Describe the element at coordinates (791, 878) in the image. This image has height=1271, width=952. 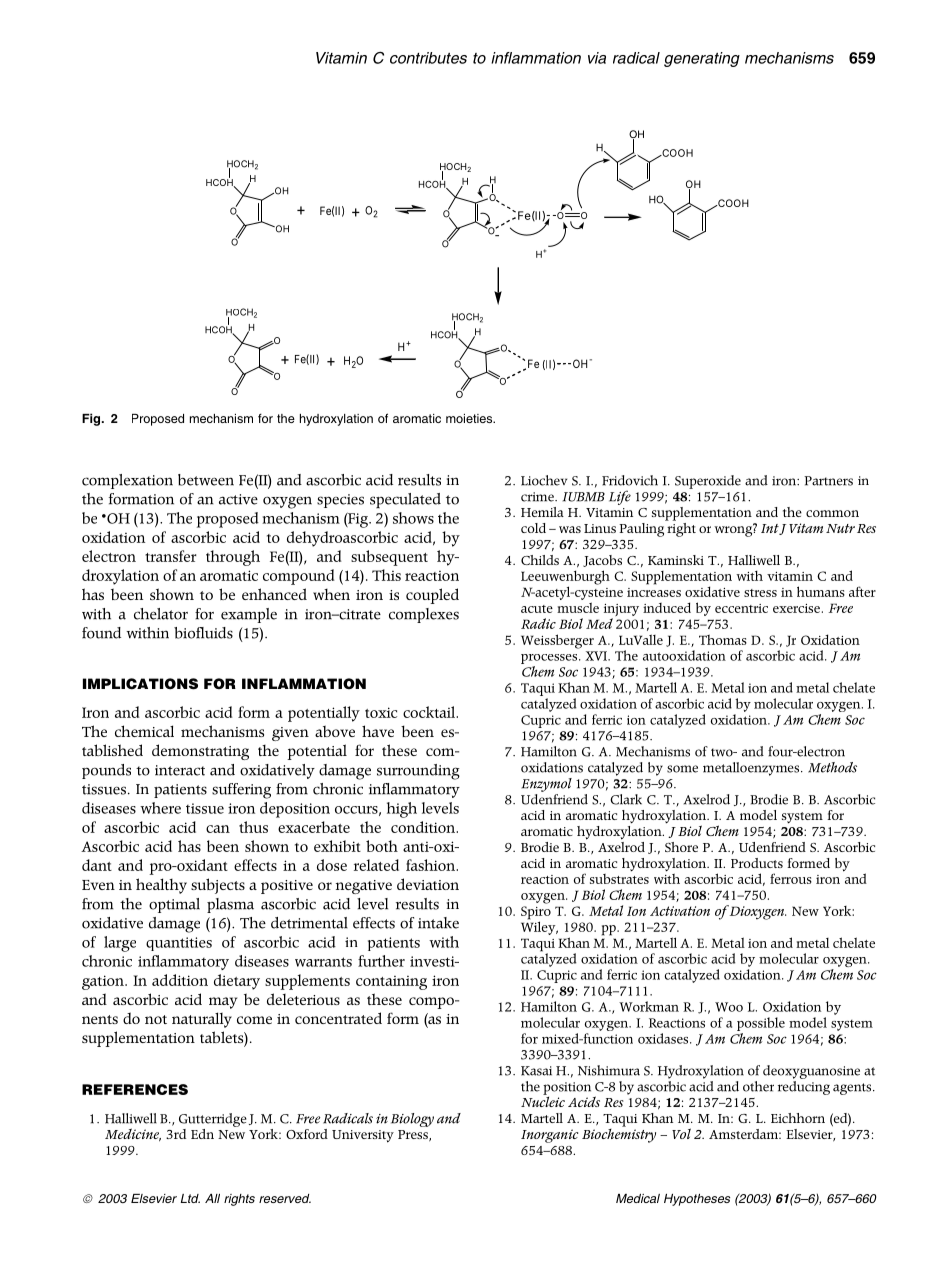
I see `ferrous` at that location.
